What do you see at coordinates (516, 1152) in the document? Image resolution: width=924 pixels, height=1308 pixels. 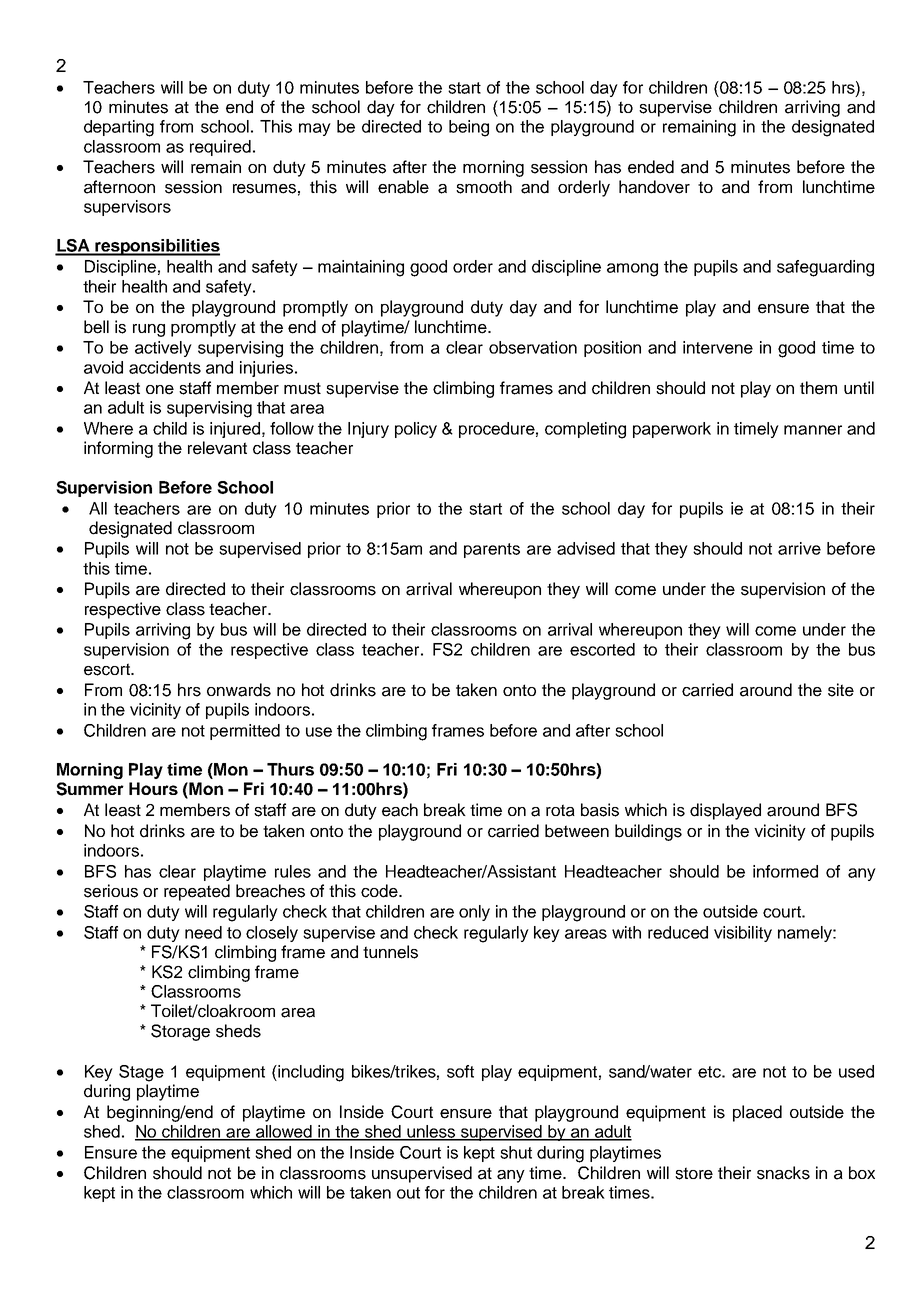 I see `shut` at bounding box center [516, 1152].
